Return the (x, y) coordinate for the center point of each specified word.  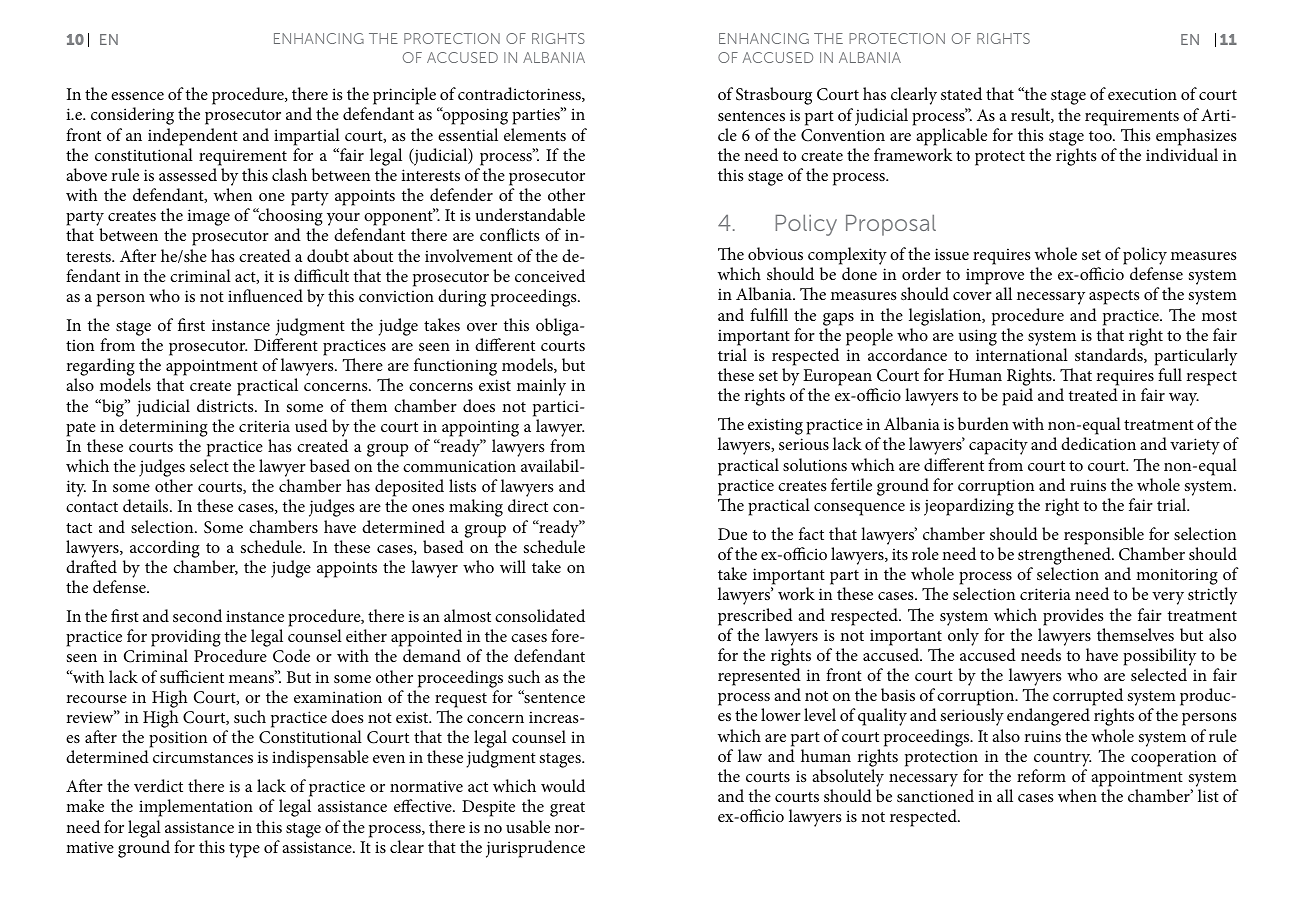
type (244, 850)
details (147, 505)
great (567, 809)
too (1101, 136)
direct (528, 505)
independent (193, 137)
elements (535, 134)
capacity (998, 446)
